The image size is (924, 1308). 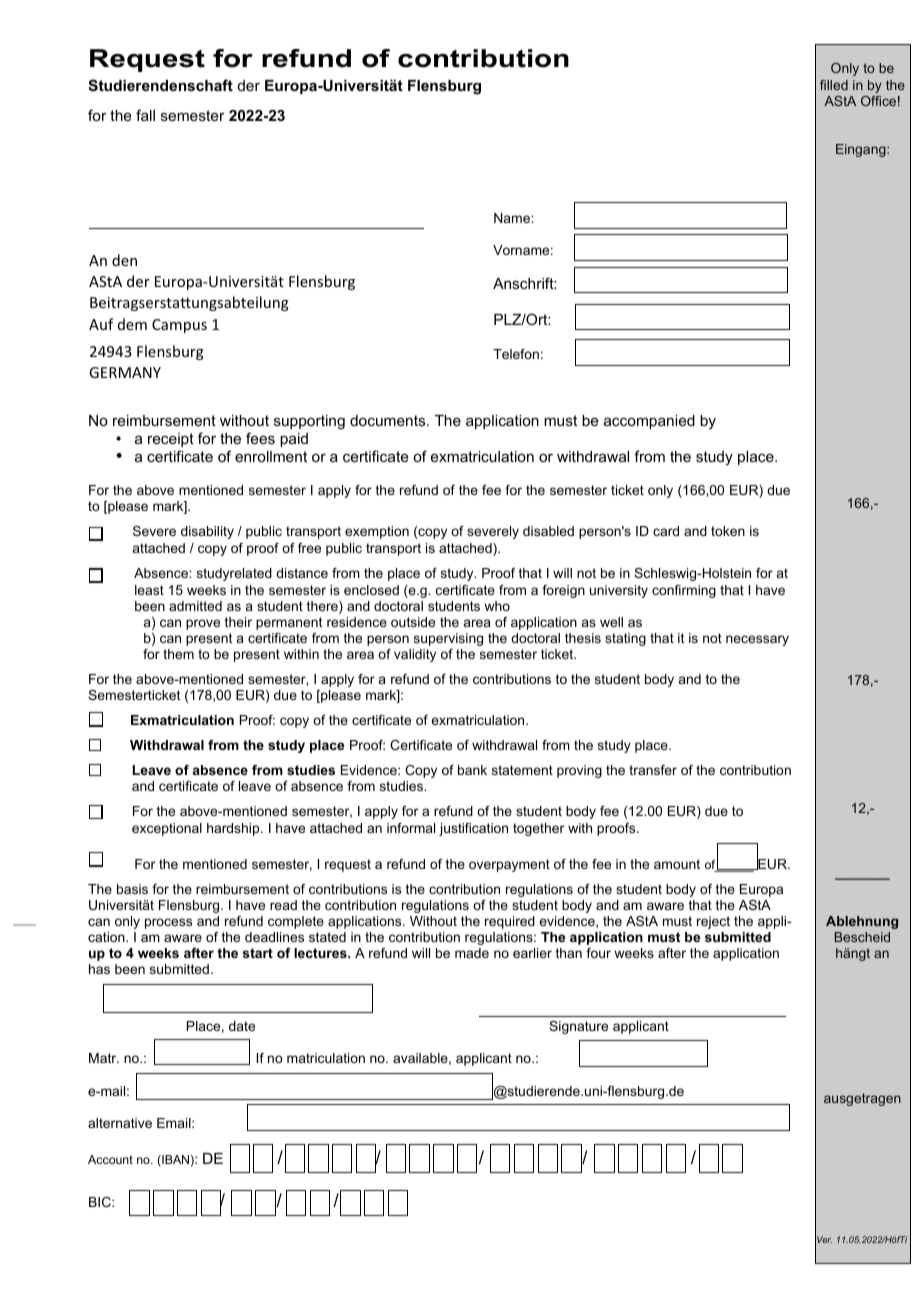 I want to click on accompanied, so click(x=649, y=422).
